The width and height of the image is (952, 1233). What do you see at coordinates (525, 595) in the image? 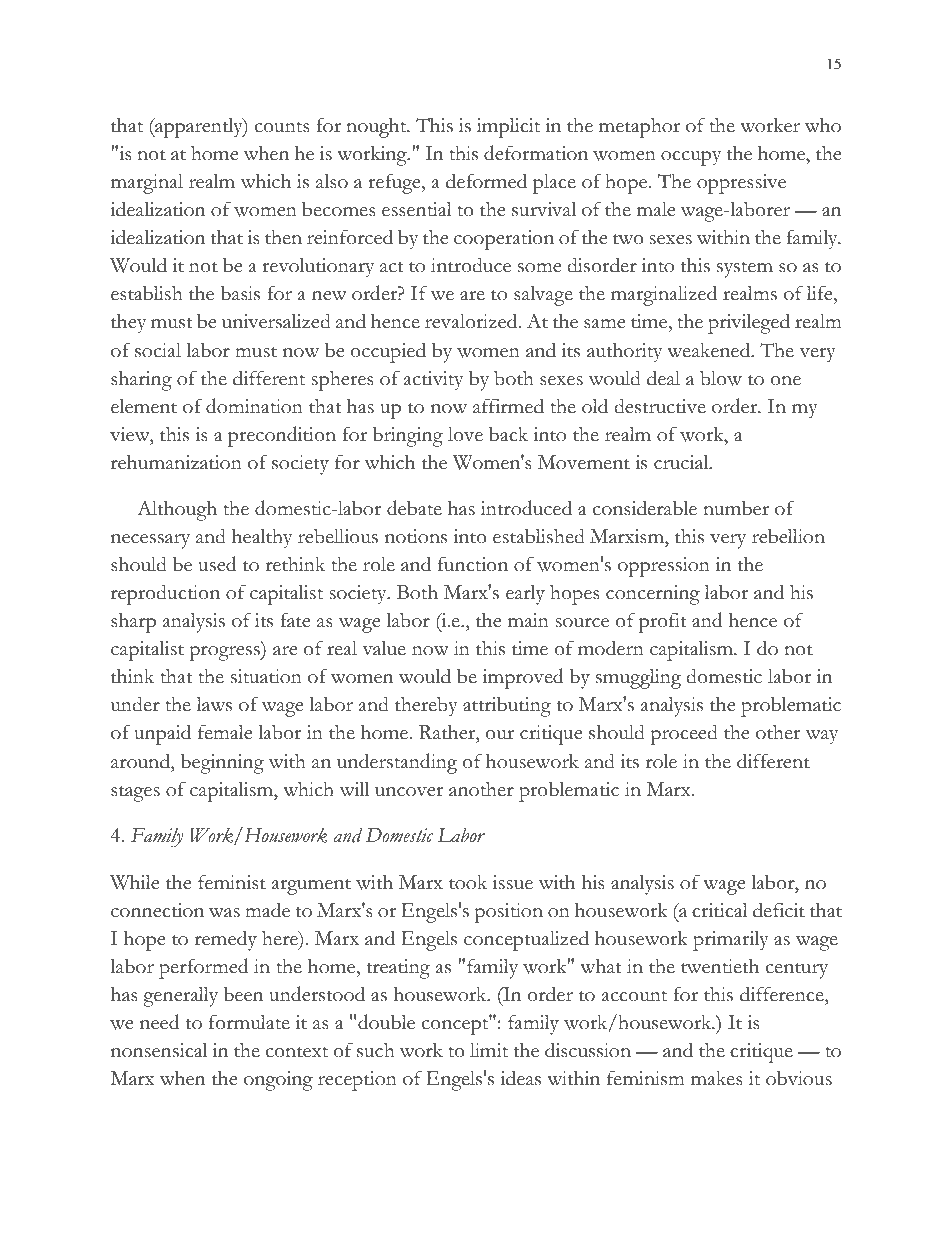
I see `early` at bounding box center [525, 595].
